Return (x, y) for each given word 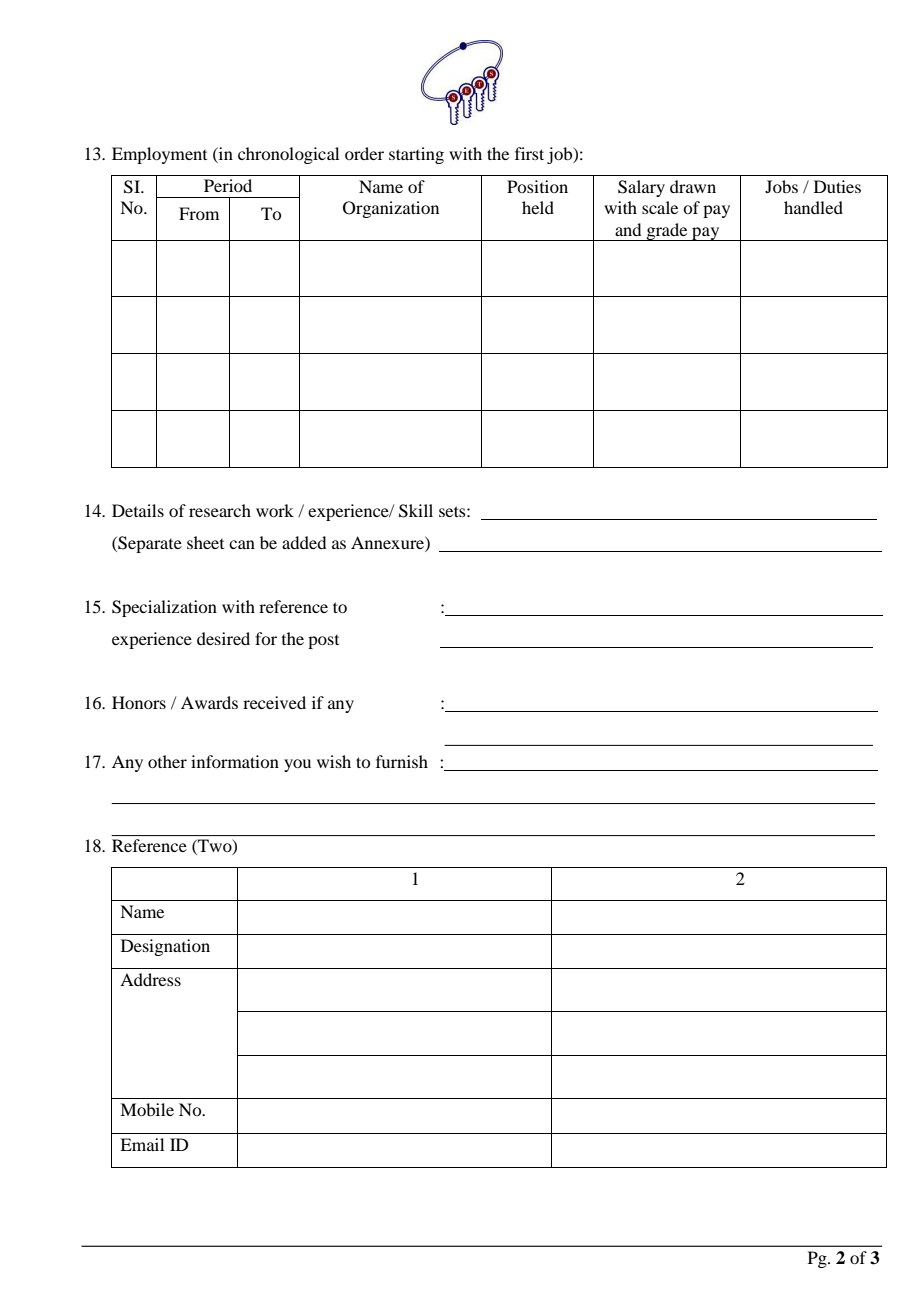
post (323, 642)
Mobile (147, 1109)
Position (537, 186)
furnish (402, 761)
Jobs (781, 186)
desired (223, 638)
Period (228, 185)
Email (142, 1144)
